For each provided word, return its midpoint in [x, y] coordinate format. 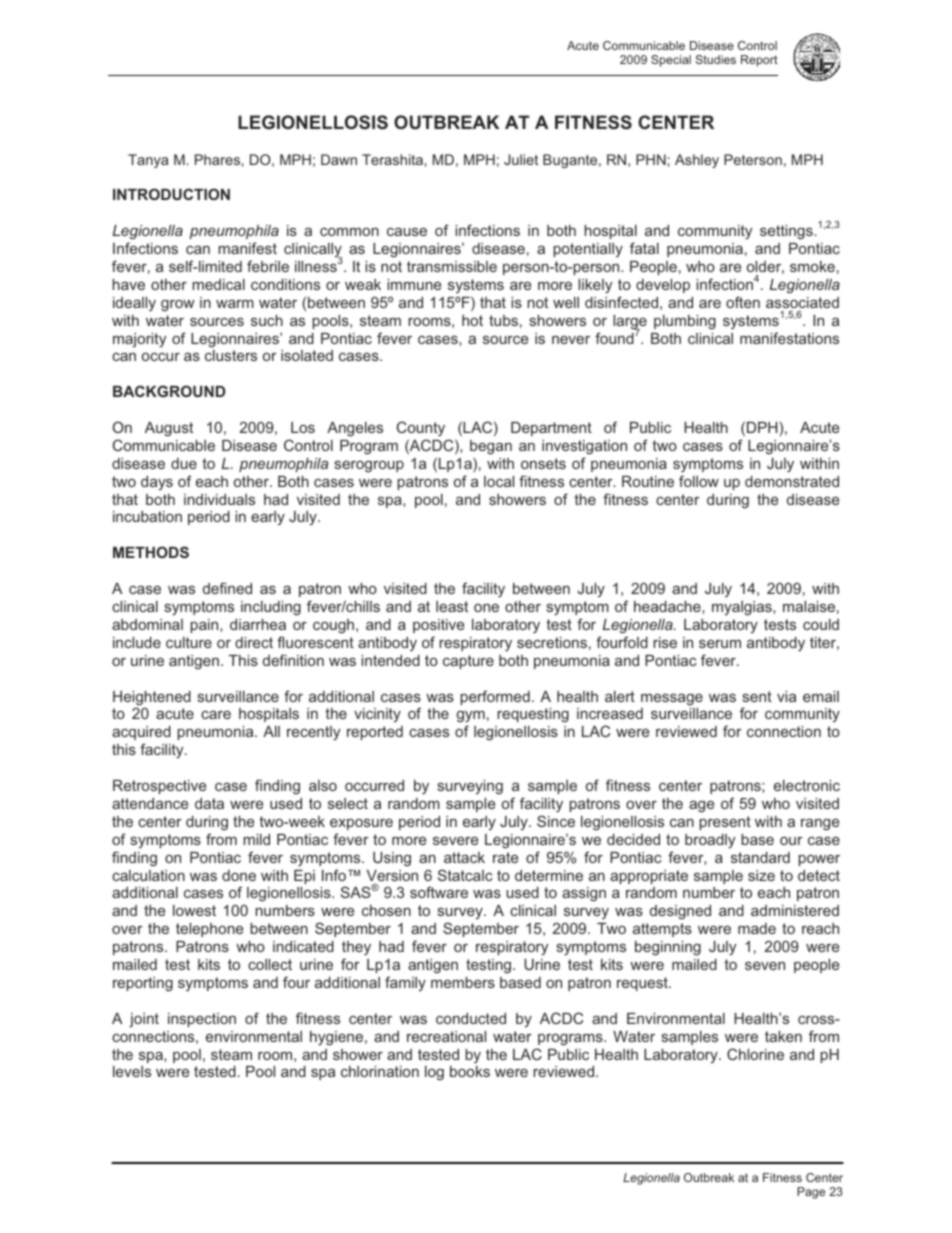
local [499, 481]
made [757, 928]
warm [235, 304]
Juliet [521, 159]
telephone [209, 930]
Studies [715, 59]
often [743, 302]
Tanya [148, 161]
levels [132, 1071]
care [216, 715]
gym [471, 718]
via [786, 696]
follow [699, 481]
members [463, 982]
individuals [219, 499]
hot [472, 320]
